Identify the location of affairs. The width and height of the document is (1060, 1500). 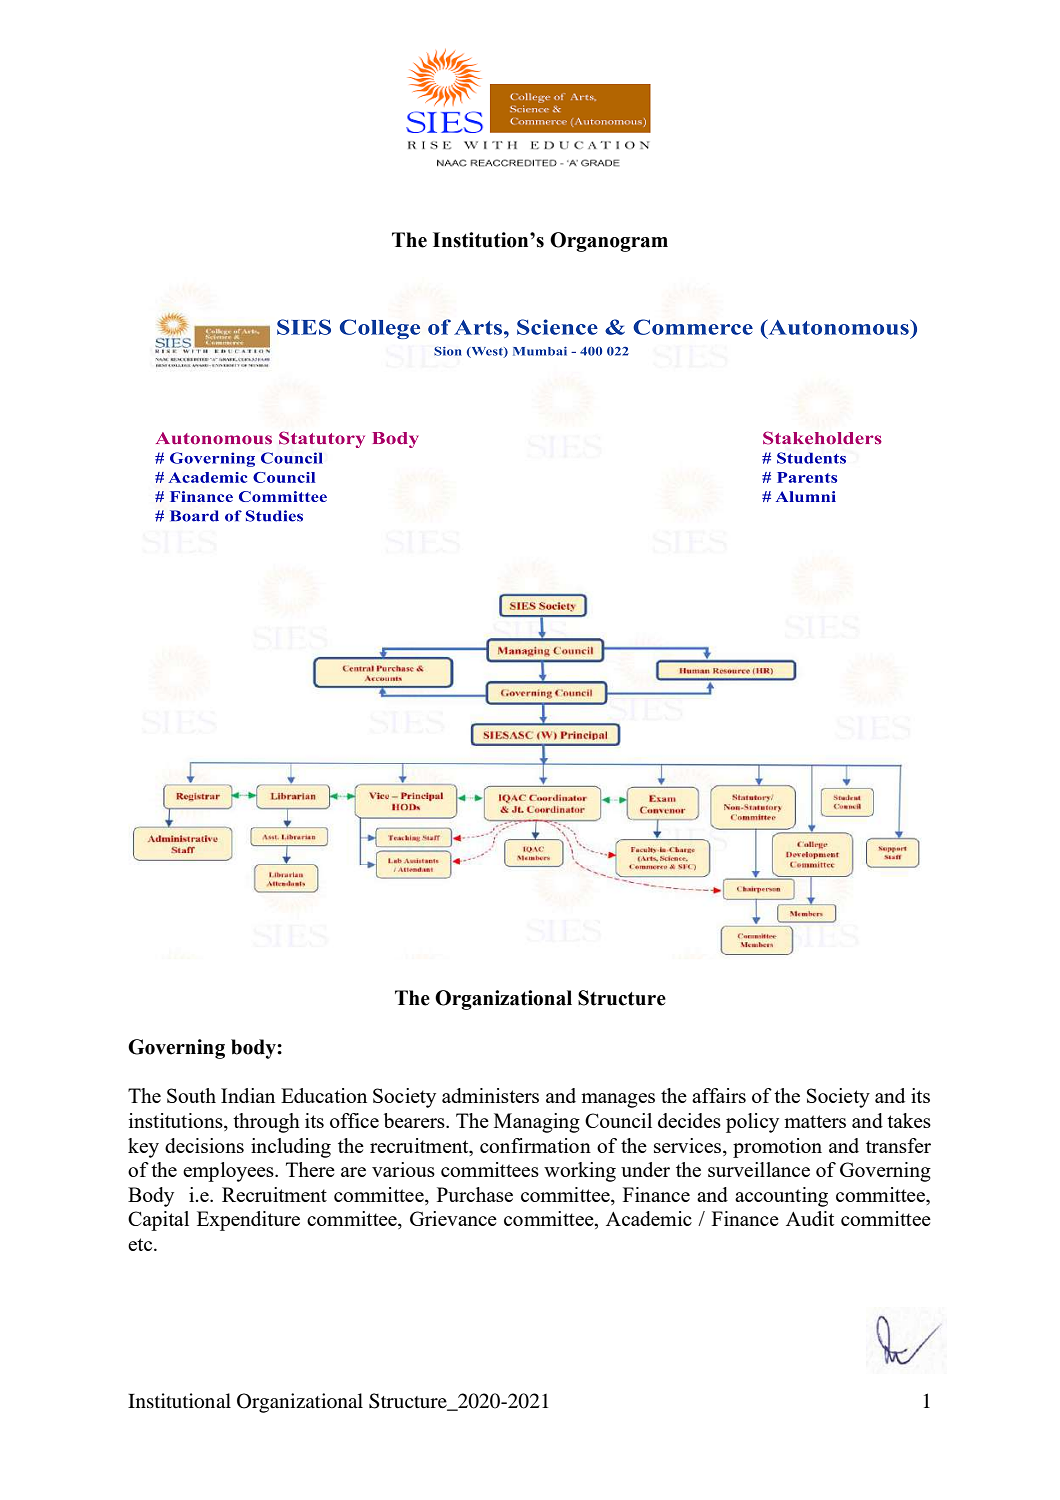
(719, 1095).
